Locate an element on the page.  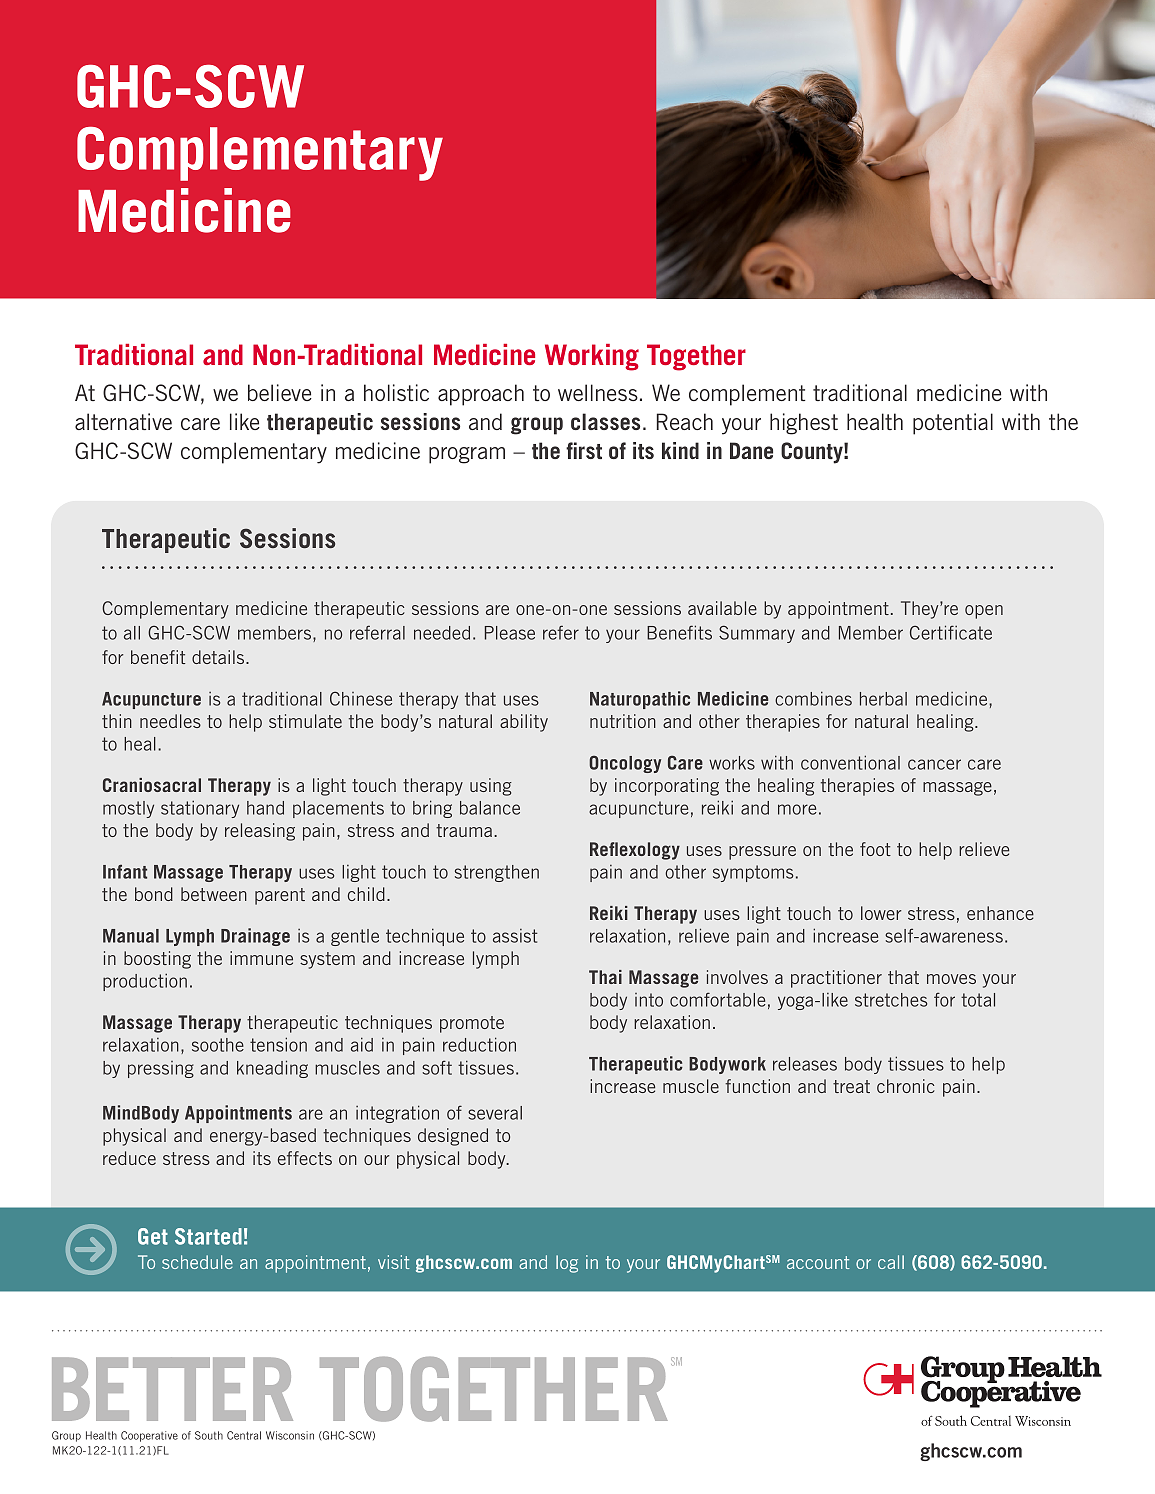
South is located at coordinates (209, 1435).
